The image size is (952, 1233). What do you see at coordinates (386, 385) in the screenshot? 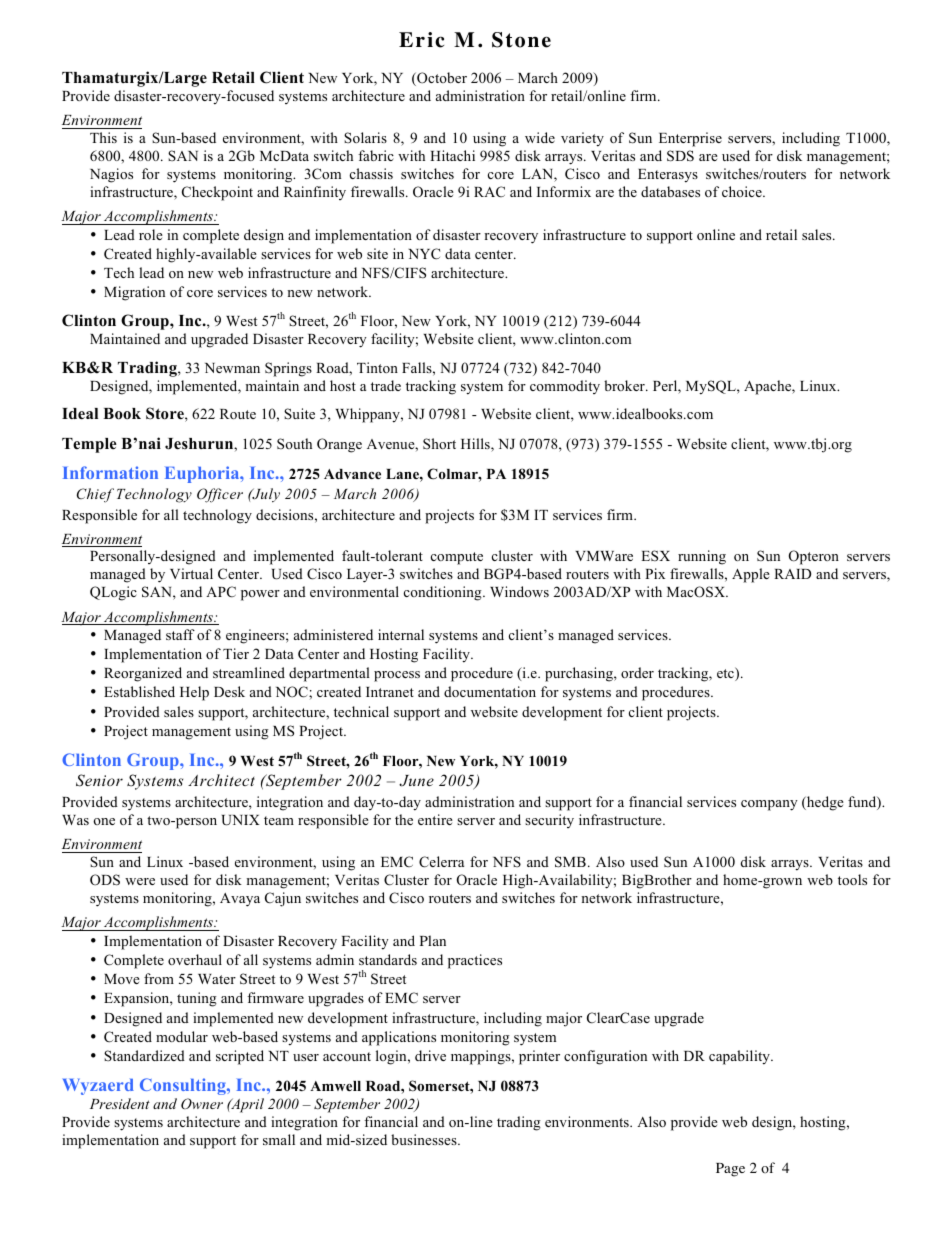
I see `trade` at bounding box center [386, 385].
